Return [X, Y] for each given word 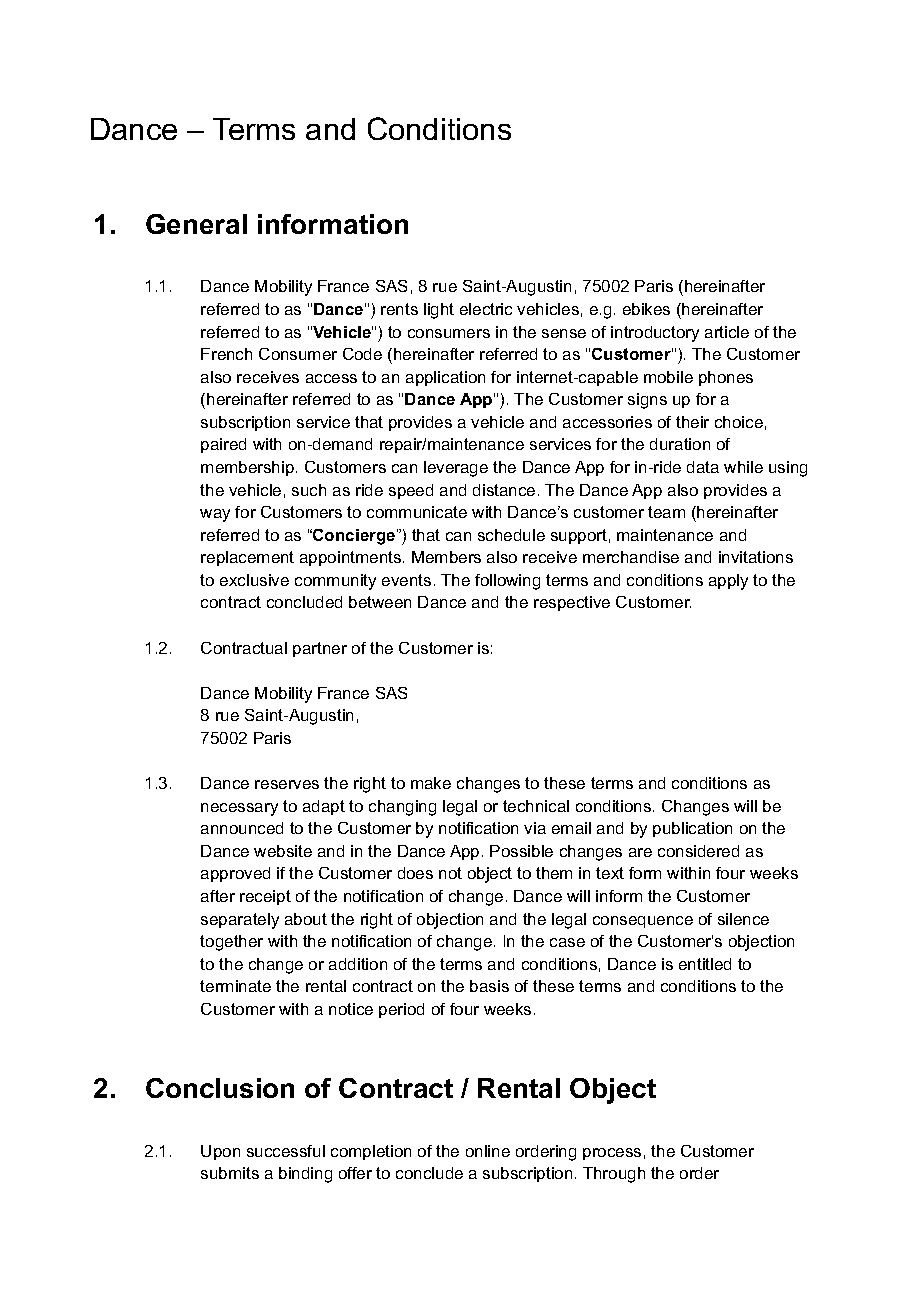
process [612, 1154]
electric [486, 309]
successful [286, 1151]
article [727, 332]
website [283, 851]
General [196, 224]
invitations [756, 557]
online [488, 1151]
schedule [511, 535]
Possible [521, 851]
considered [698, 851]
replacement [247, 558]
